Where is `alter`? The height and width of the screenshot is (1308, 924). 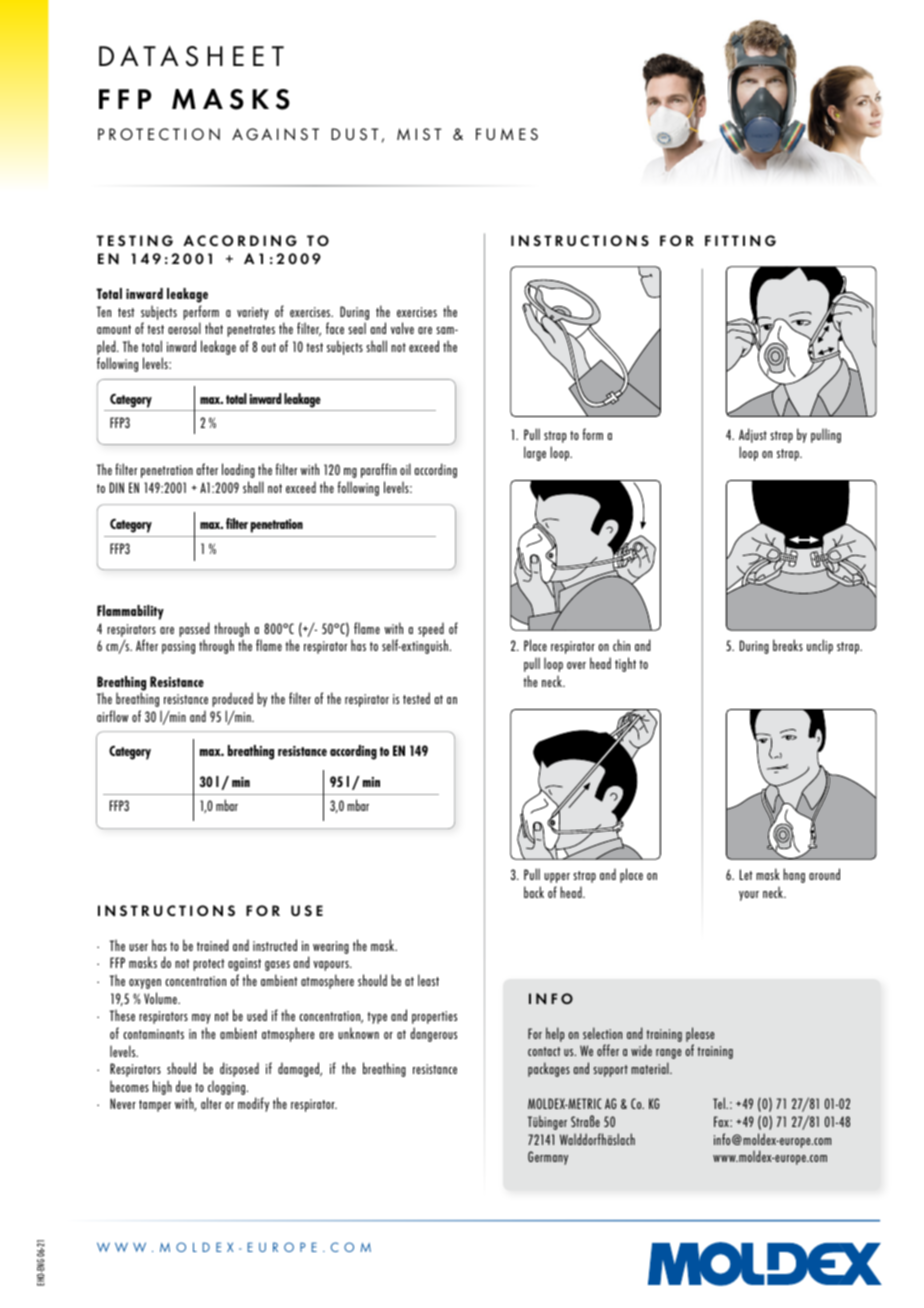
alter is located at coordinates (211, 1103).
